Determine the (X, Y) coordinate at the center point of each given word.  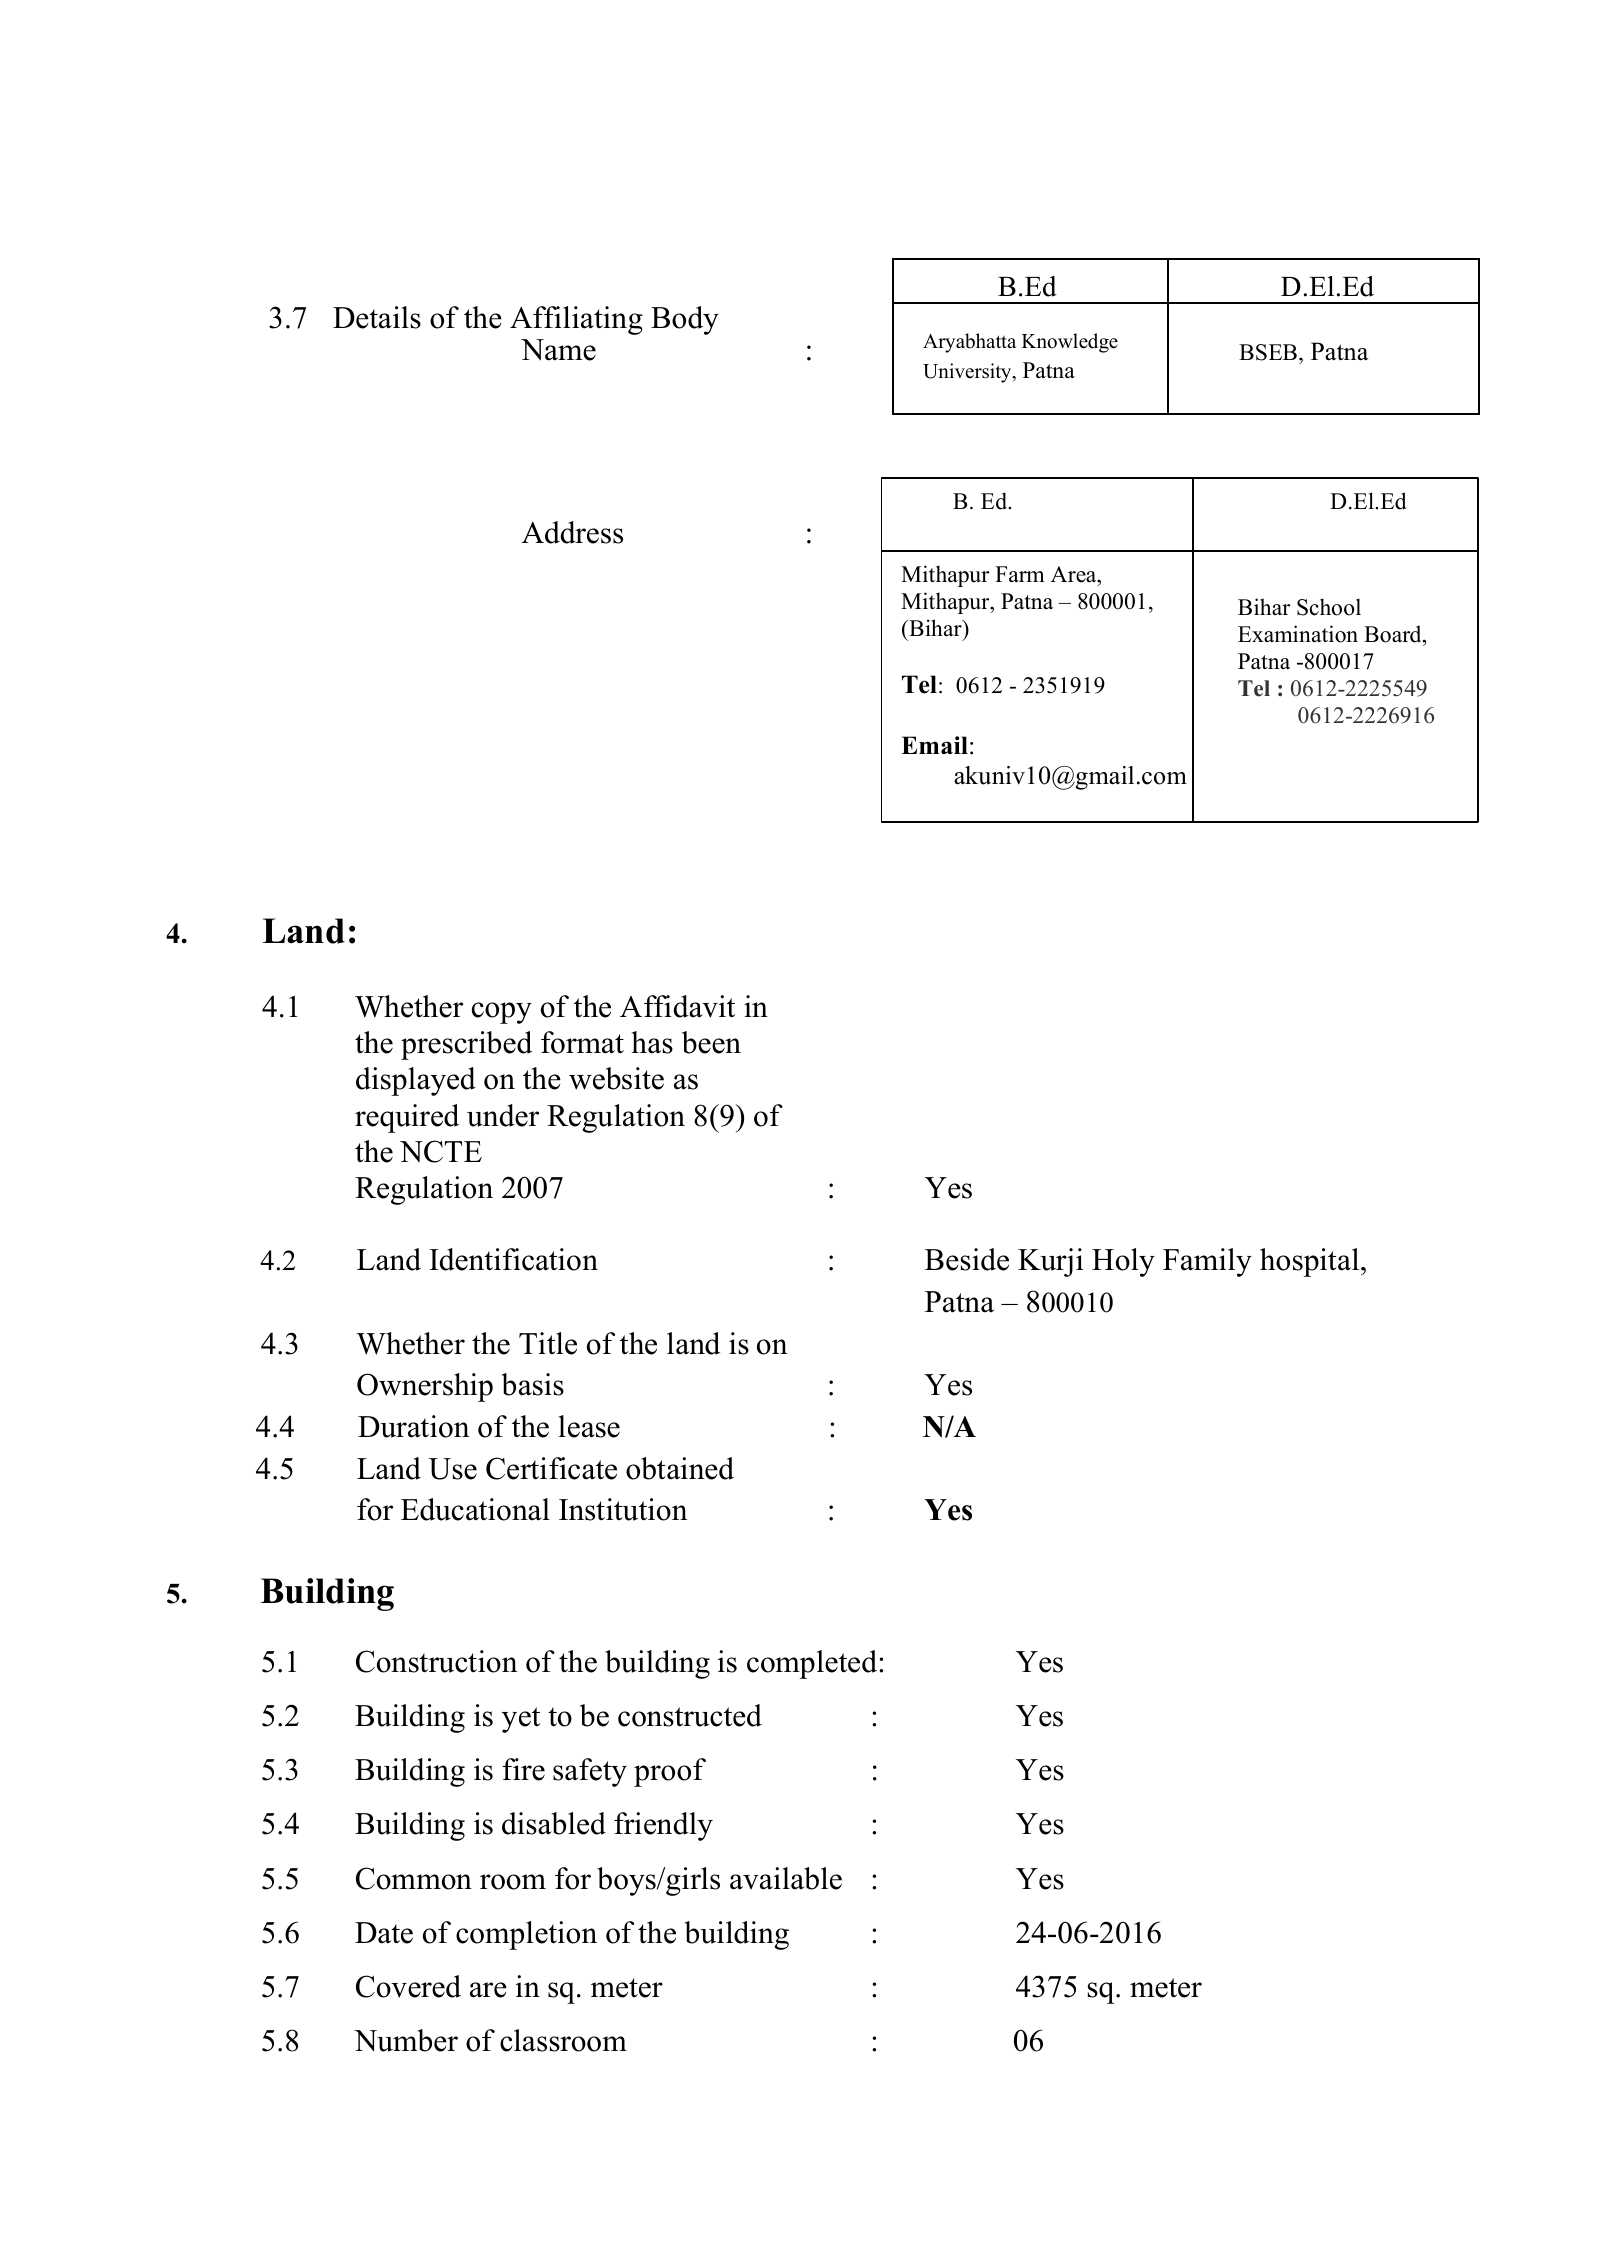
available (786, 1878)
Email (934, 745)
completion (526, 1935)
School (1329, 607)
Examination (1298, 634)
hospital (1311, 1262)
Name (558, 350)
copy (502, 1013)
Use (453, 1469)
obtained (680, 1468)
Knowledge (1070, 343)
